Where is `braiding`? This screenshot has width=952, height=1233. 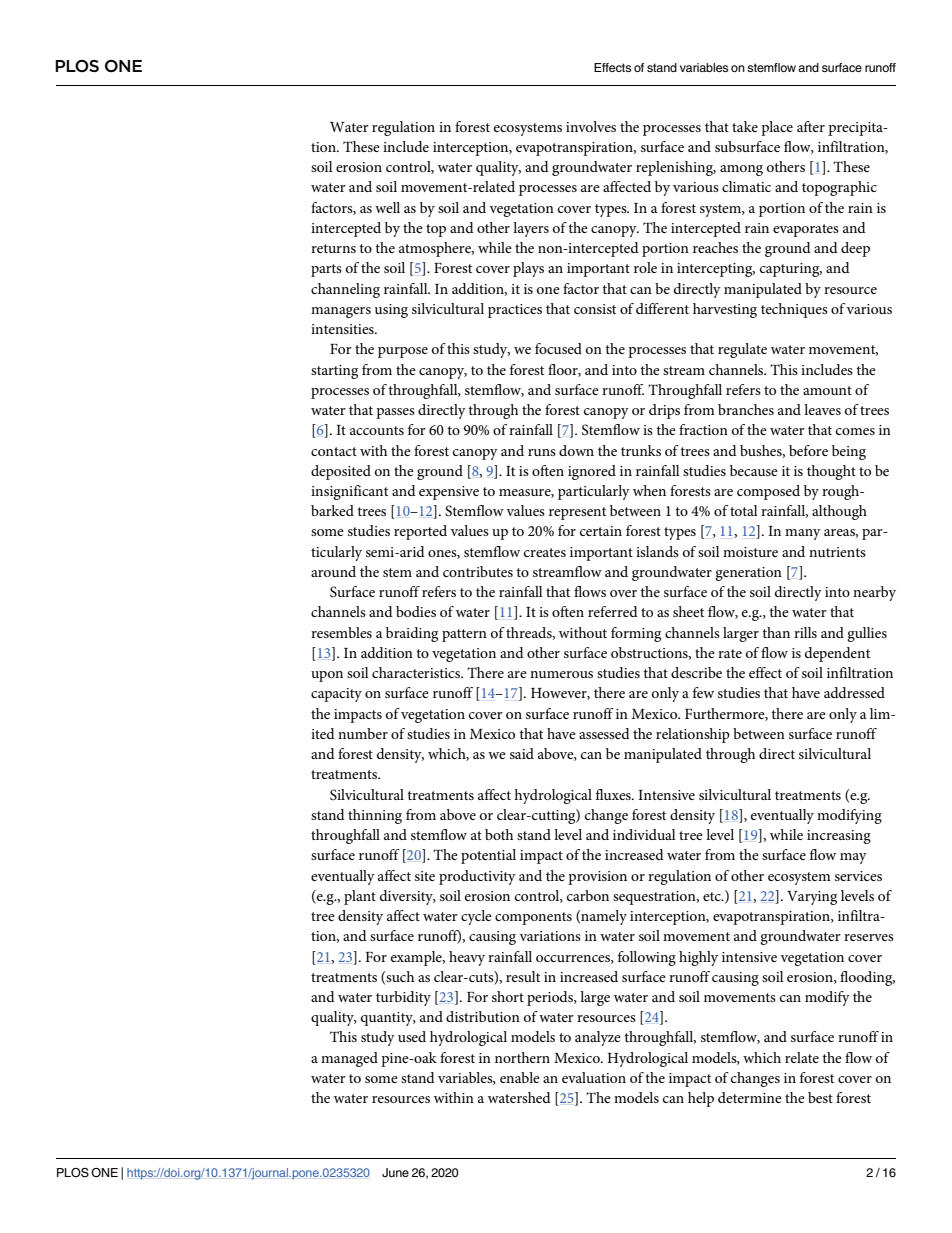 braiding is located at coordinates (412, 634).
